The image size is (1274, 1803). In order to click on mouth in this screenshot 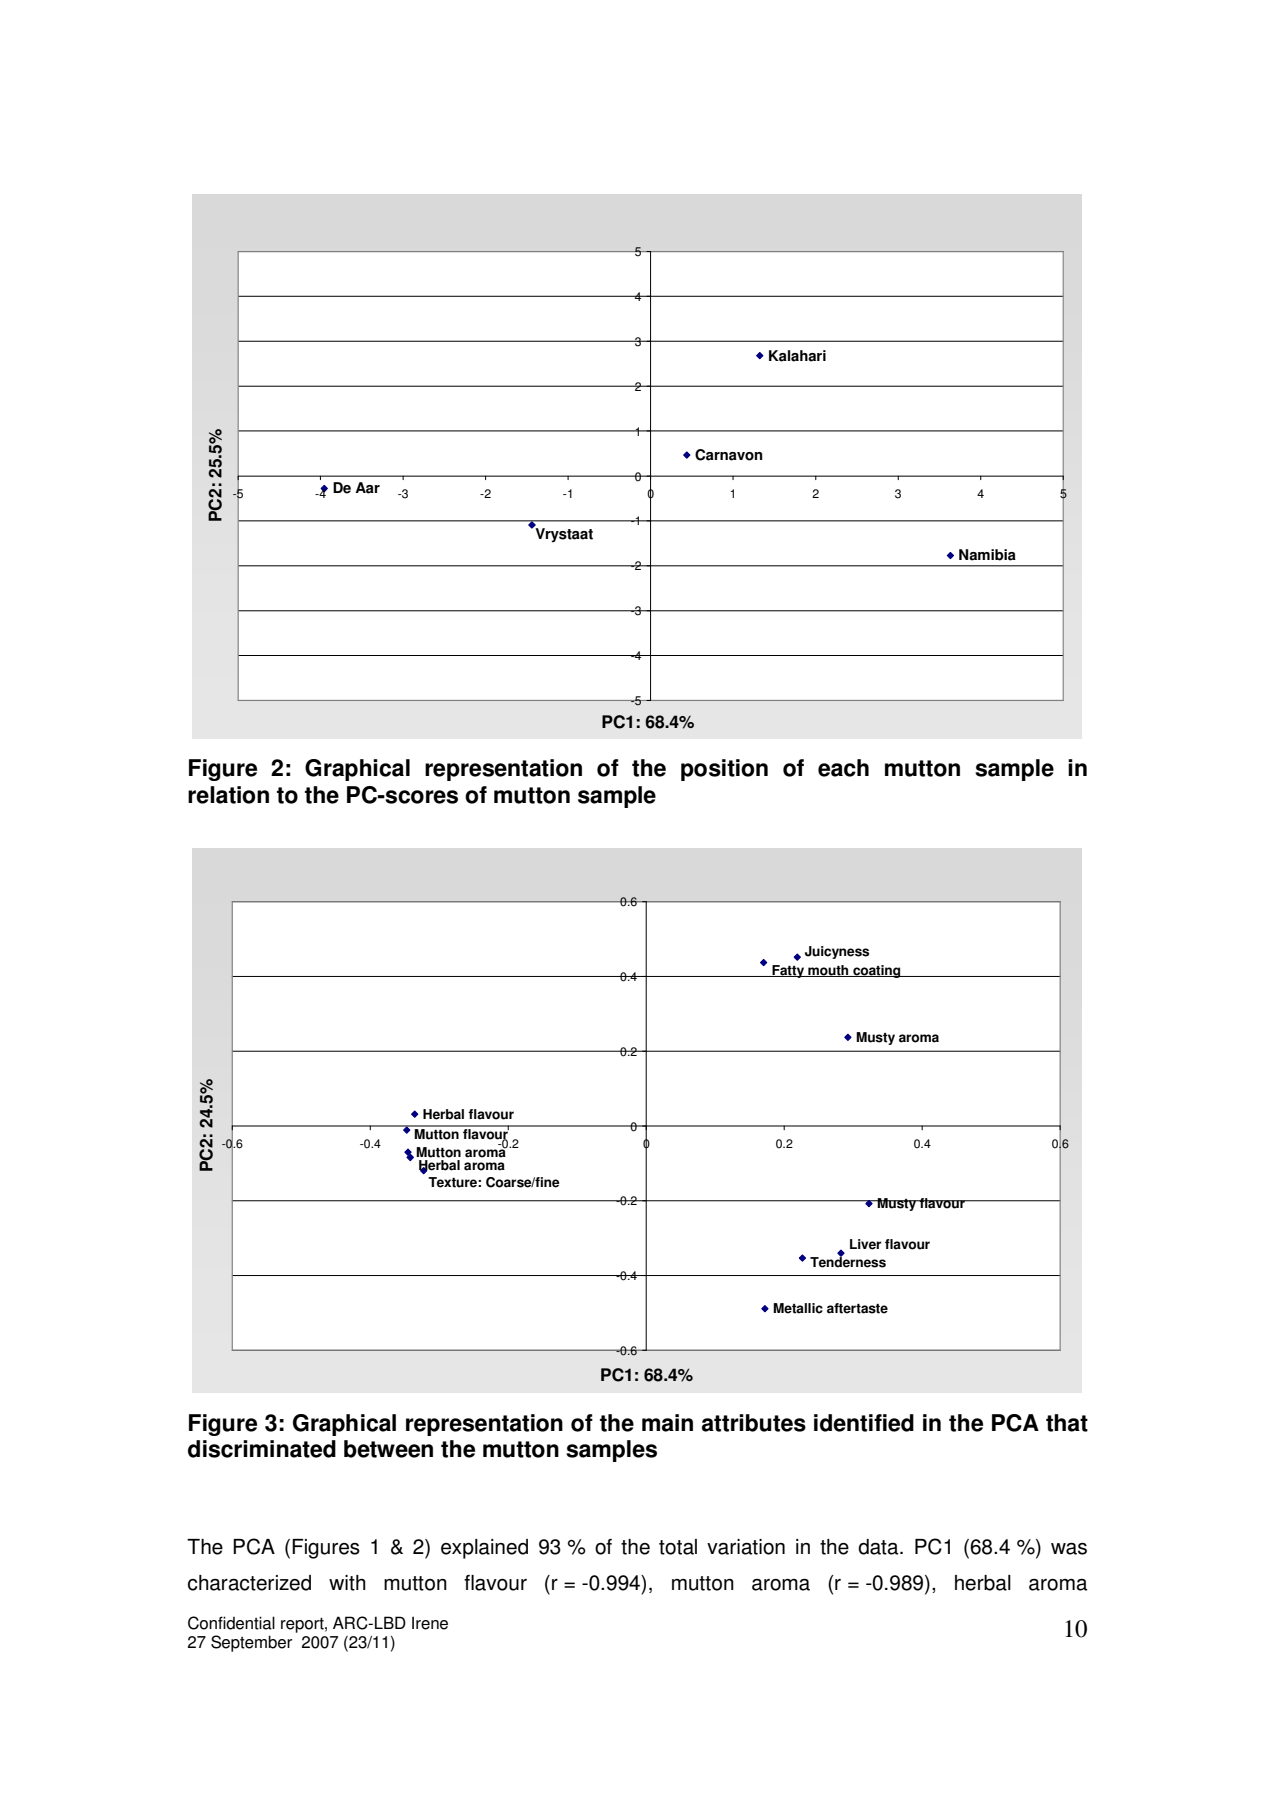, I will do `click(828, 971)`.
